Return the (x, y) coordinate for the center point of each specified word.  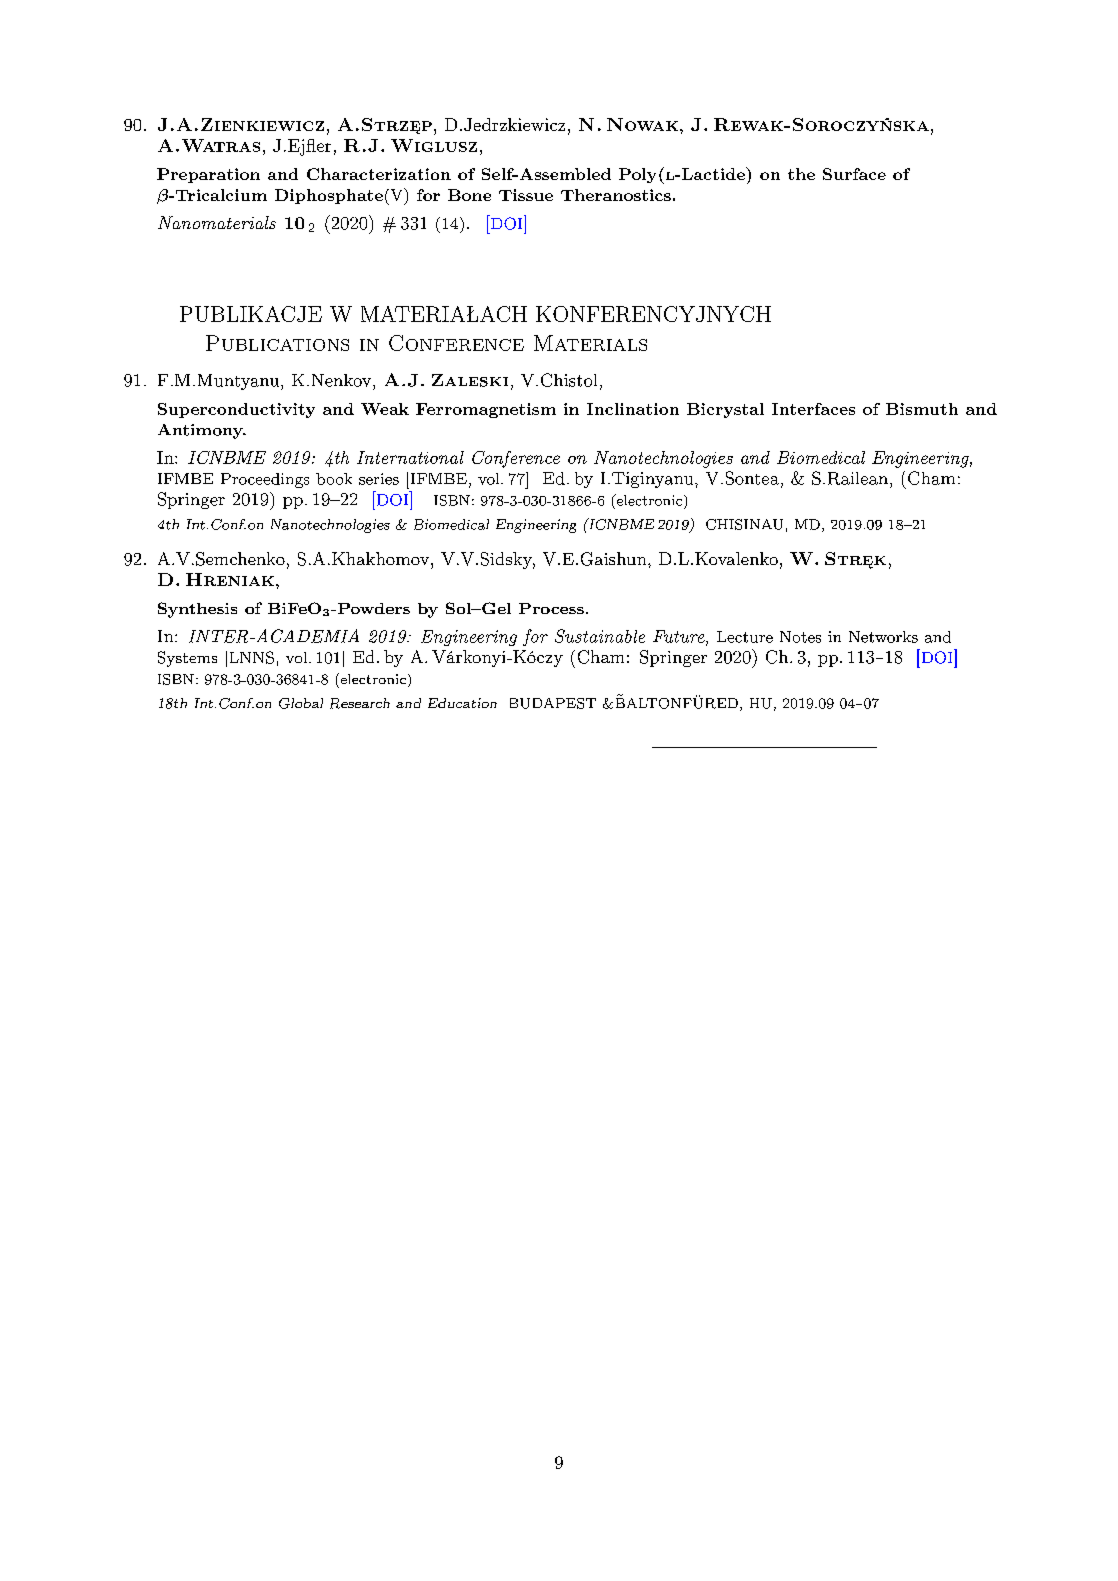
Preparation (208, 175)
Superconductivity (236, 410)
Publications (277, 343)
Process (551, 608)
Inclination (633, 409)
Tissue (526, 195)
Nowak (642, 124)
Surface (854, 174)
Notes (800, 637)
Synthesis (197, 610)
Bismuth (922, 409)
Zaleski (470, 380)
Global (301, 703)
